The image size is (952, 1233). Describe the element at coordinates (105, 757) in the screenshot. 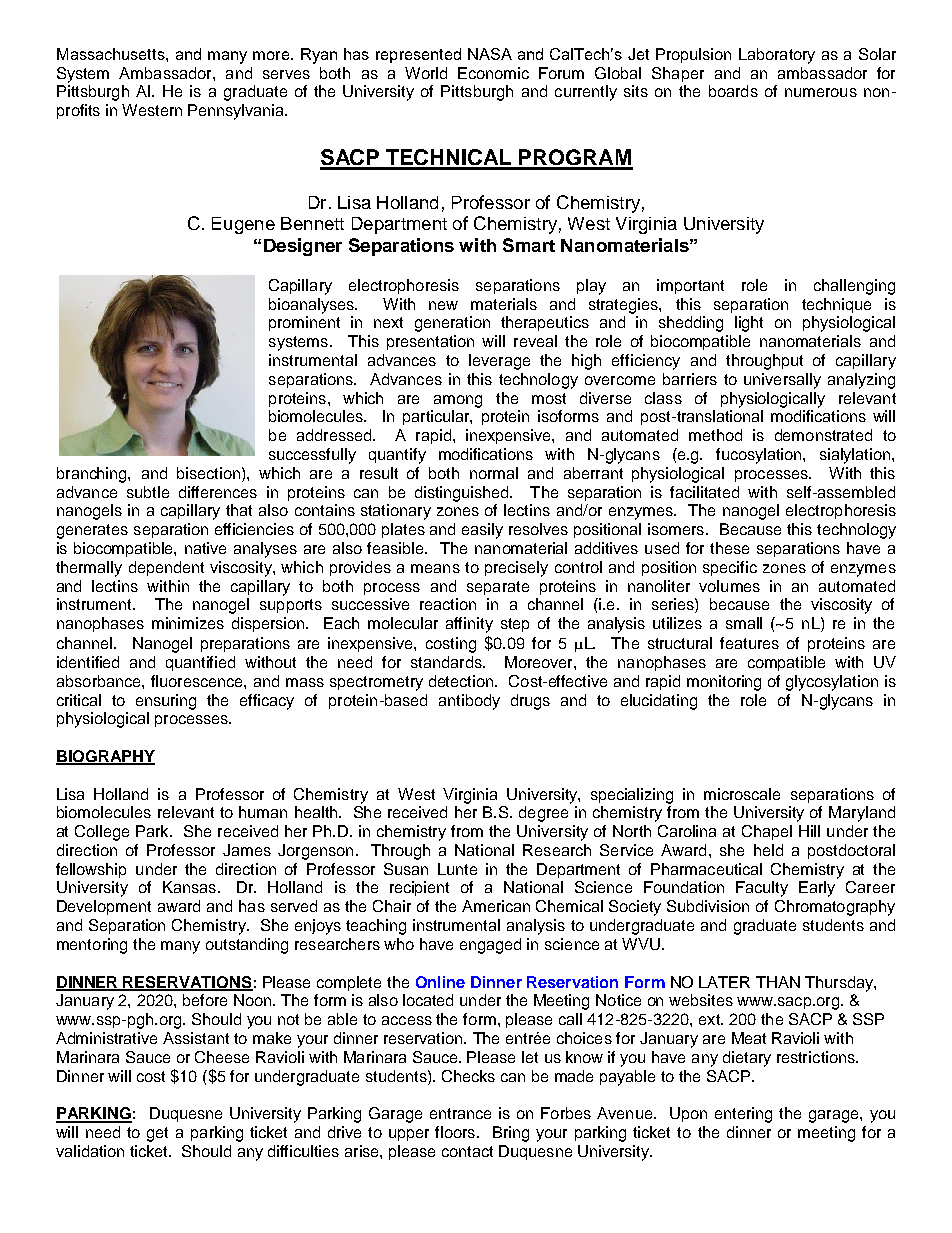

I see `BIOGRAPHY` at that location.
